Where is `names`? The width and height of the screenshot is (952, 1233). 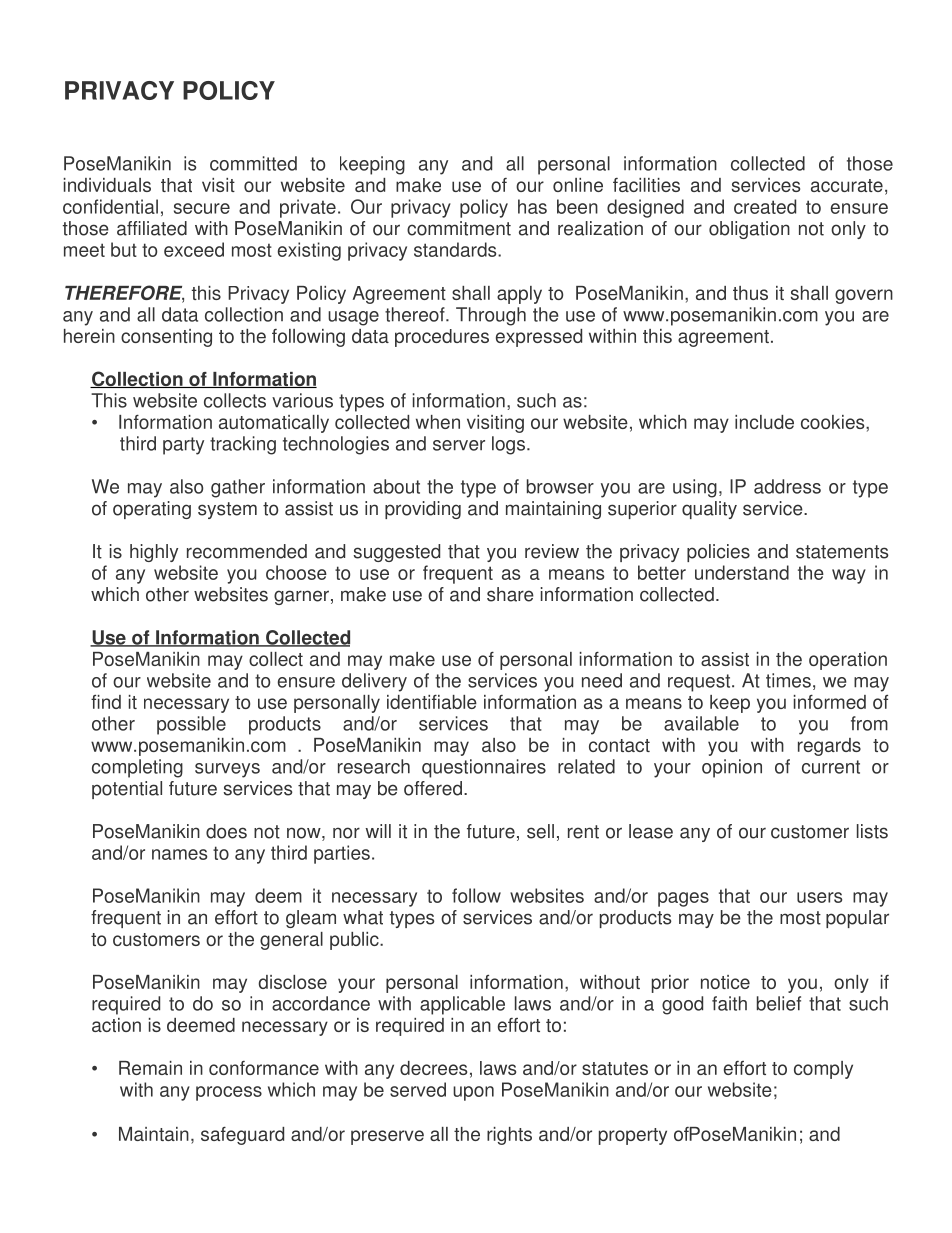
names is located at coordinates (179, 854).
